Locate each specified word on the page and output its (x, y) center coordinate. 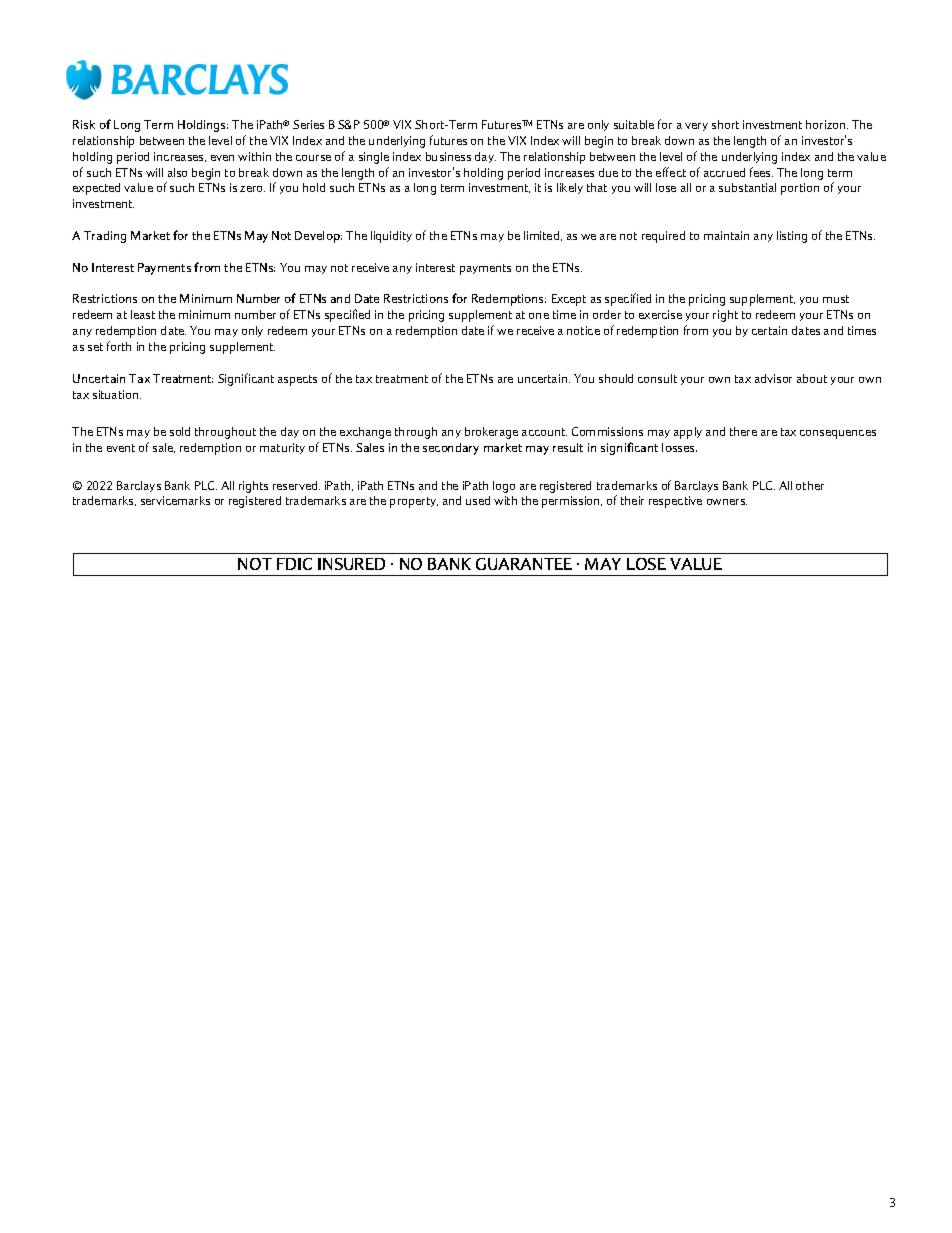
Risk (84, 124)
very (696, 127)
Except (569, 300)
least (143, 314)
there (743, 431)
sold (180, 431)
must (836, 299)
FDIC (294, 564)
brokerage (491, 433)
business (448, 156)
